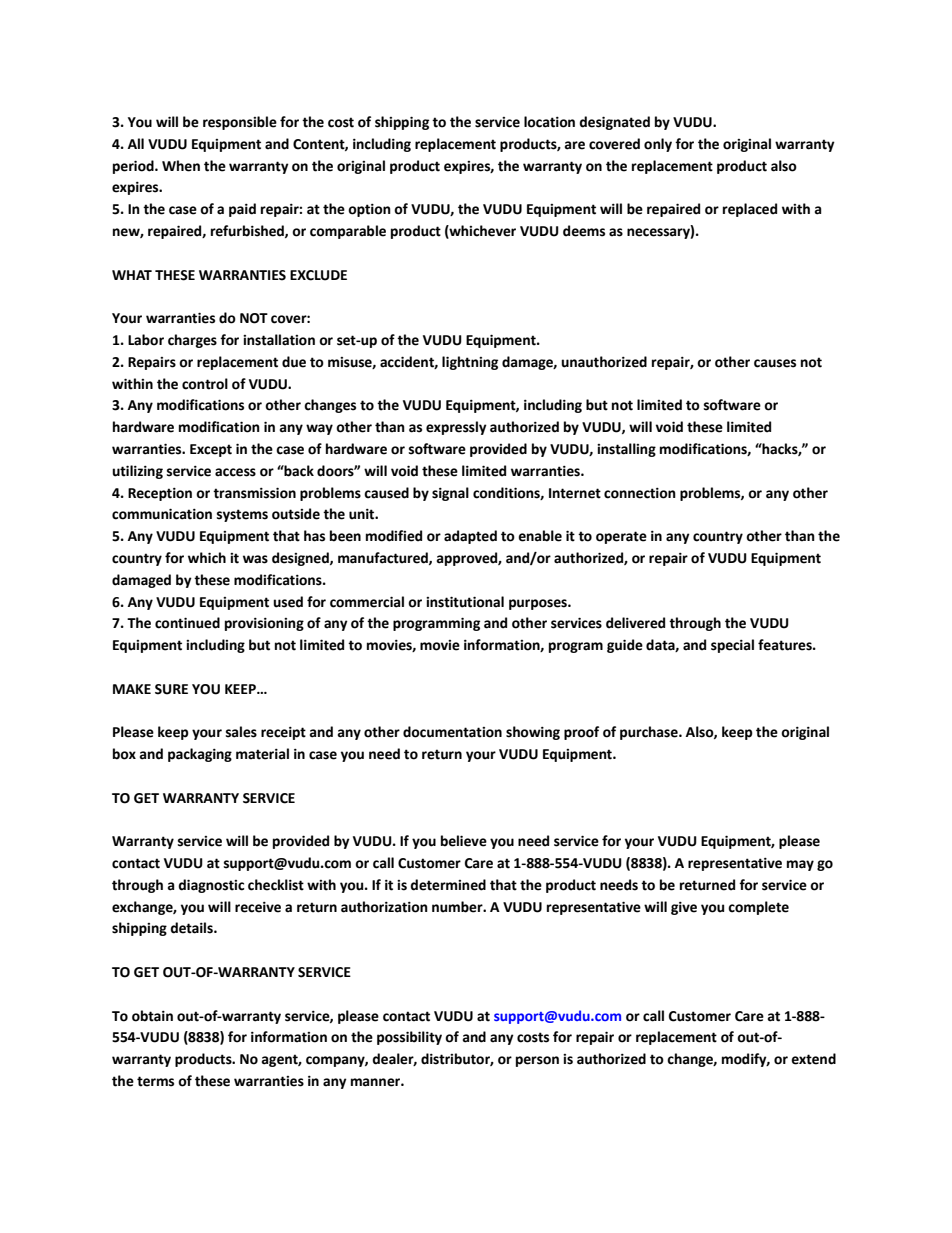 This screenshot has height=1233, width=952. What do you see at coordinates (658, 145) in the screenshot?
I see `only` at bounding box center [658, 145].
